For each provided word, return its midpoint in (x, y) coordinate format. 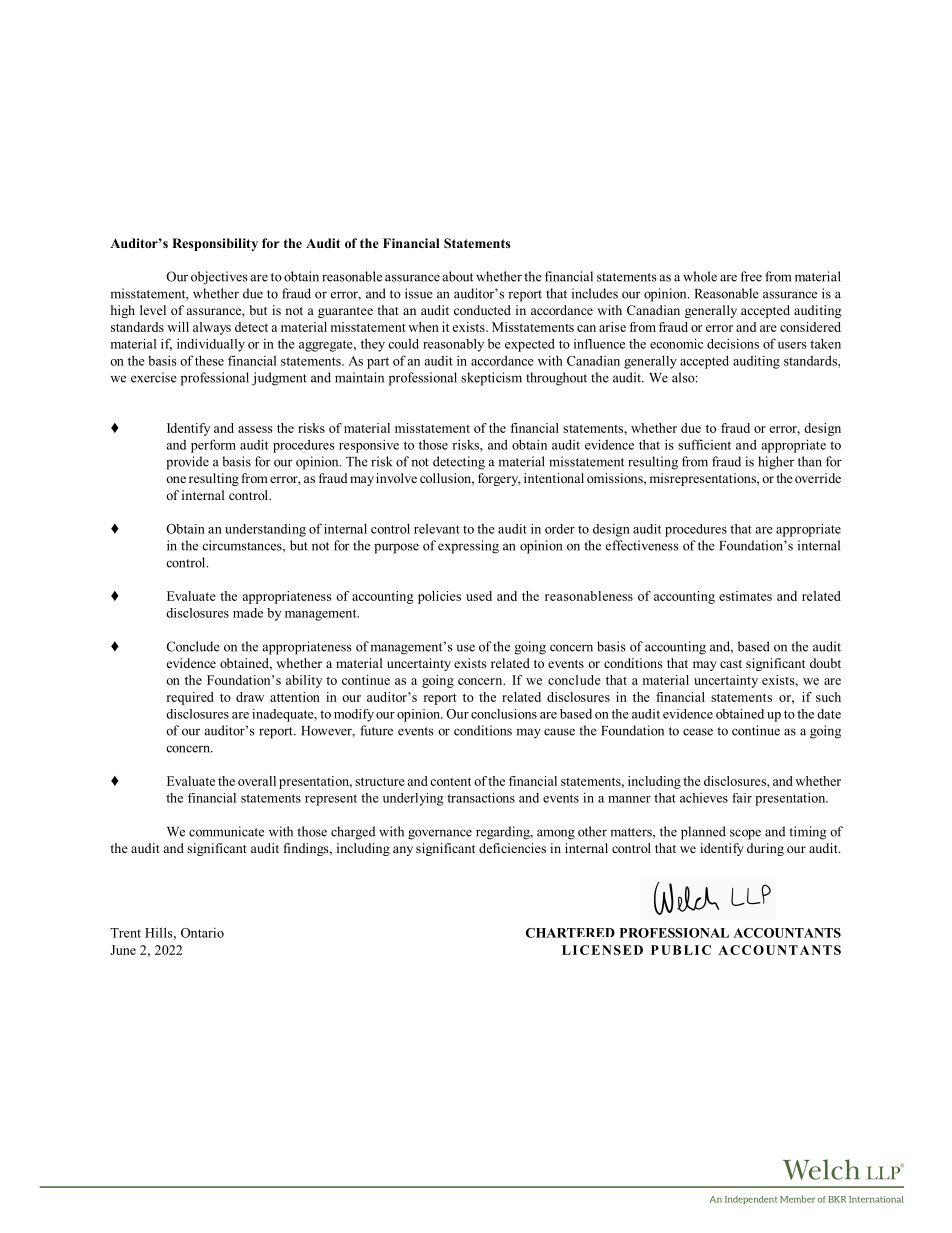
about (458, 276)
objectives (219, 278)
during (765, 849)
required (190, 698)
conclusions (504, 714)
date (829, 714)
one (176, 479)
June (123, 950)
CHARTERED (570, 933)
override (818, 478)
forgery (499, 479)
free (751, 276)
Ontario (202, 932)
